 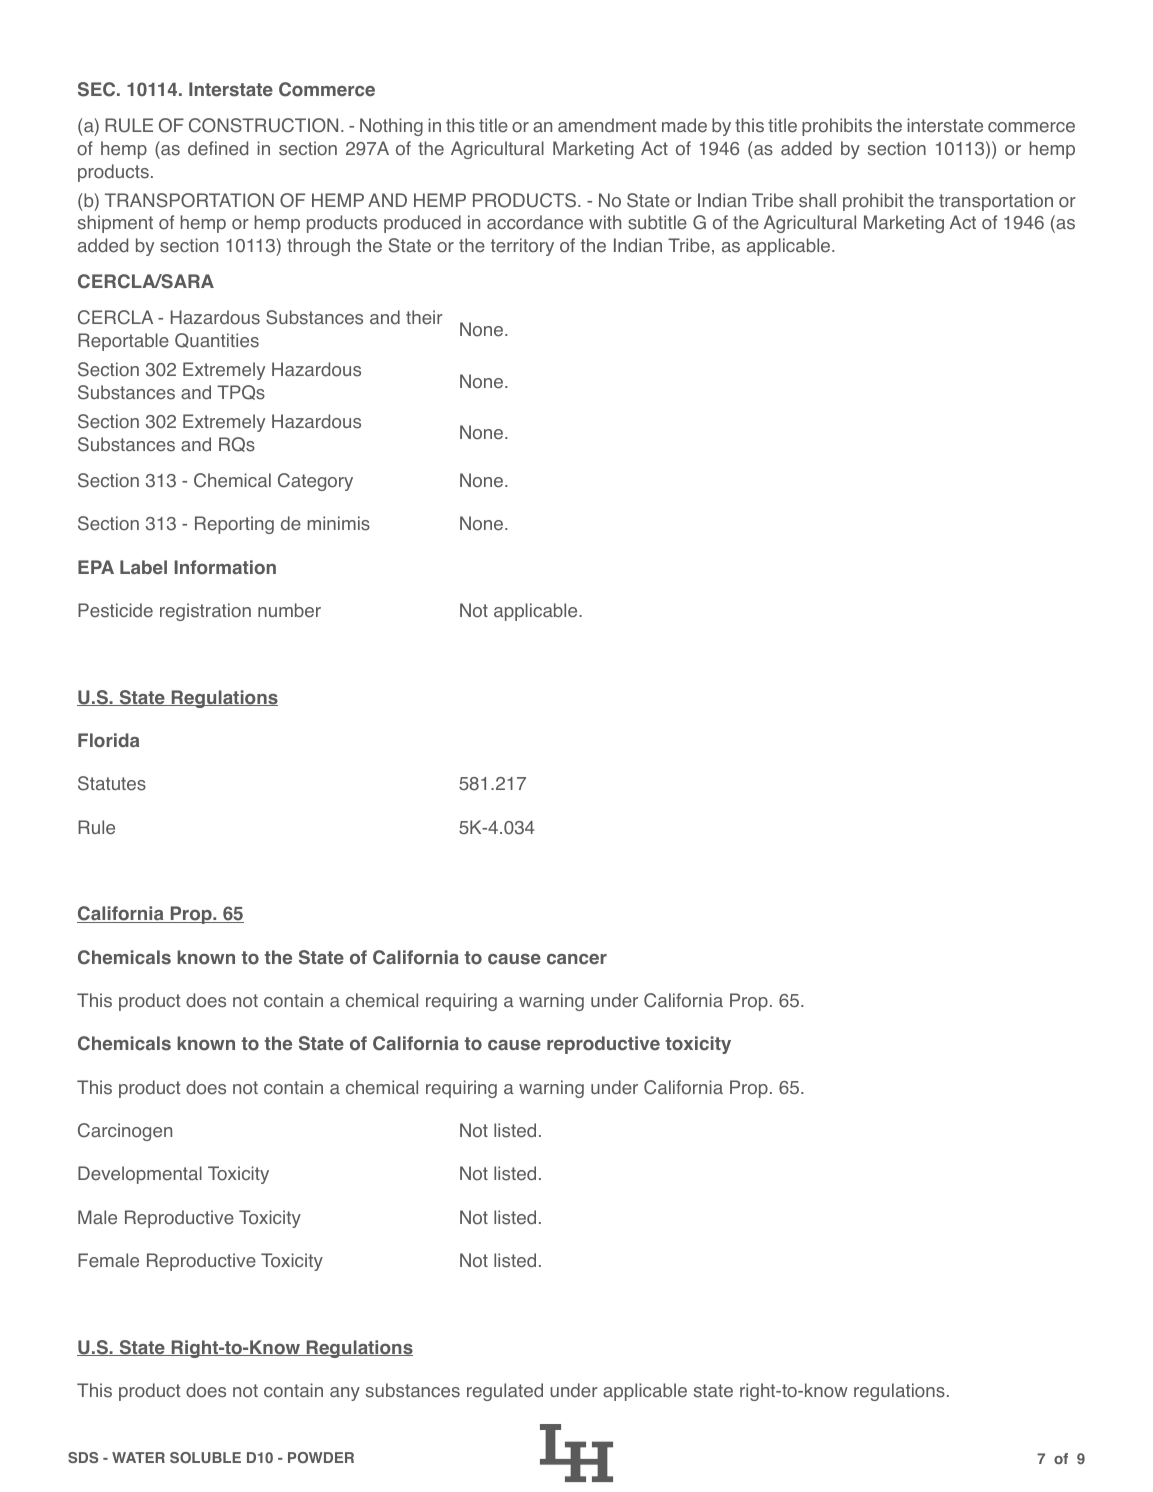 I want to click on with, so click(x=605, y=222).
